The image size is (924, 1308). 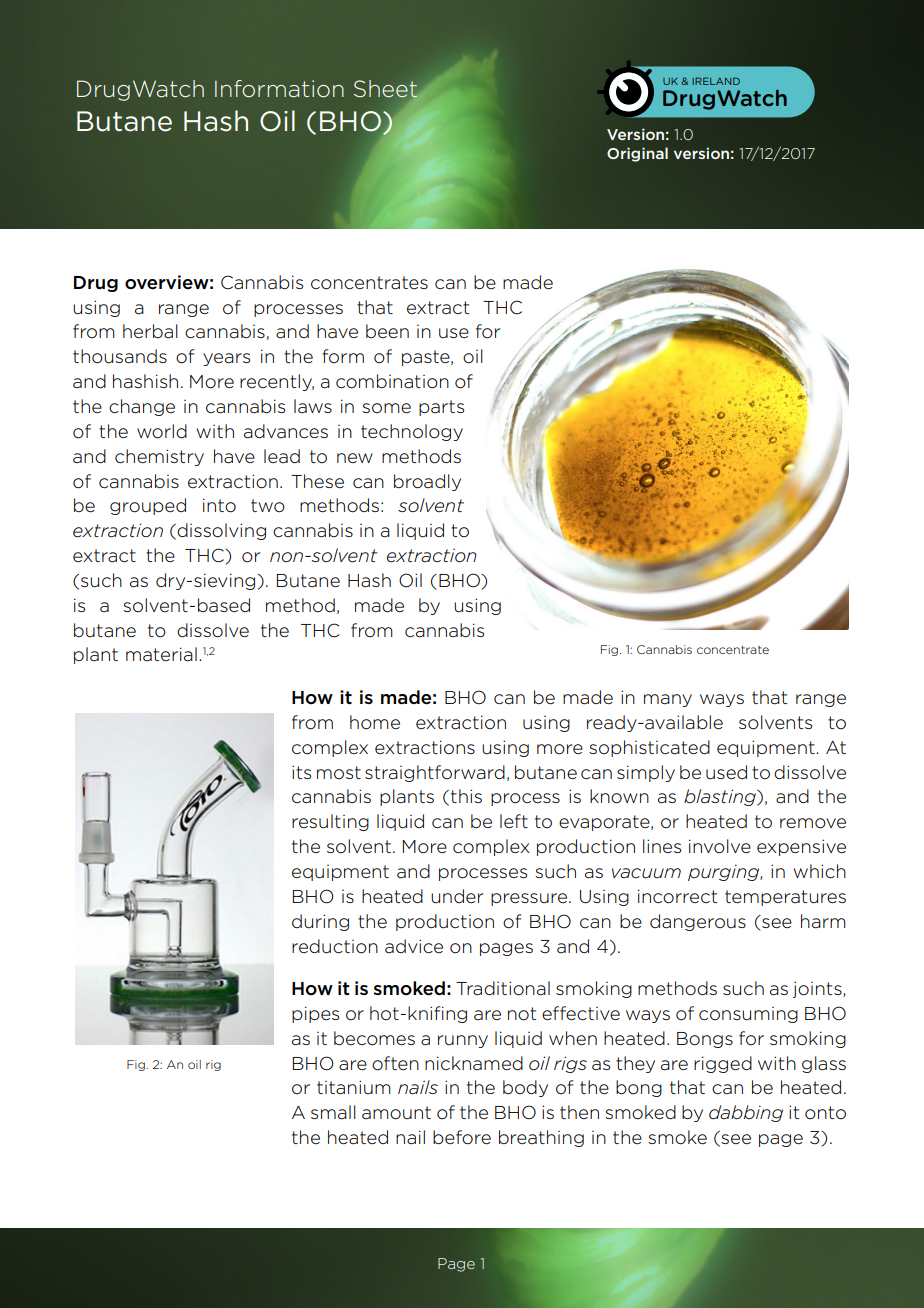 What do you see at coordinates (668, 700) in the page?
I see `many` at bounding box center [668, 700].
